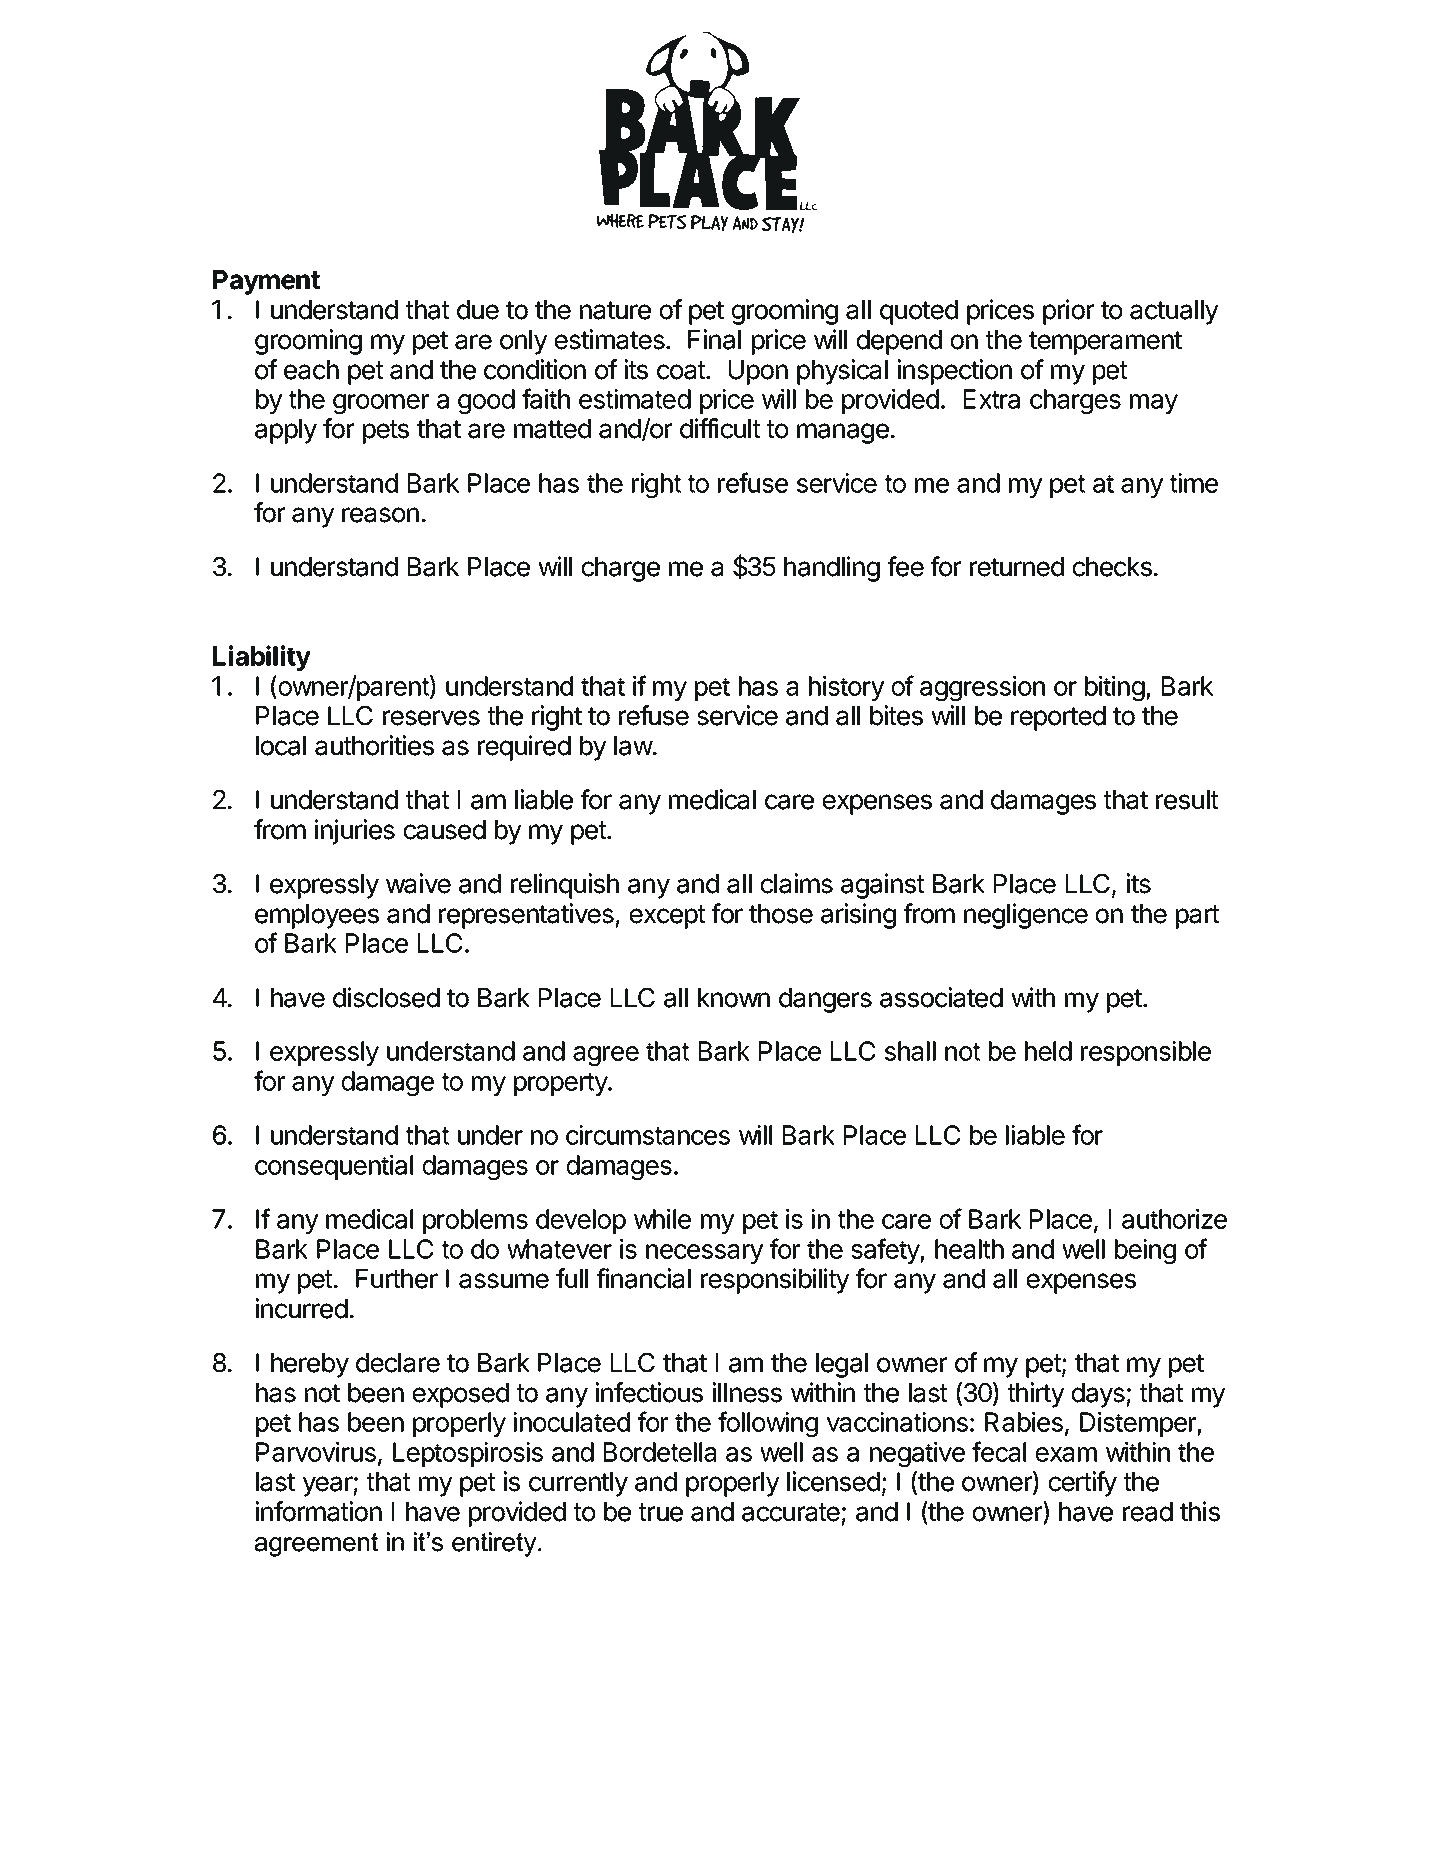 The width and height of the screenshot is (1441, 1864). What do you see at coordinates (1048, 1051) in the screenshot?
I see `held` at bounding box center [1048, 1051].
